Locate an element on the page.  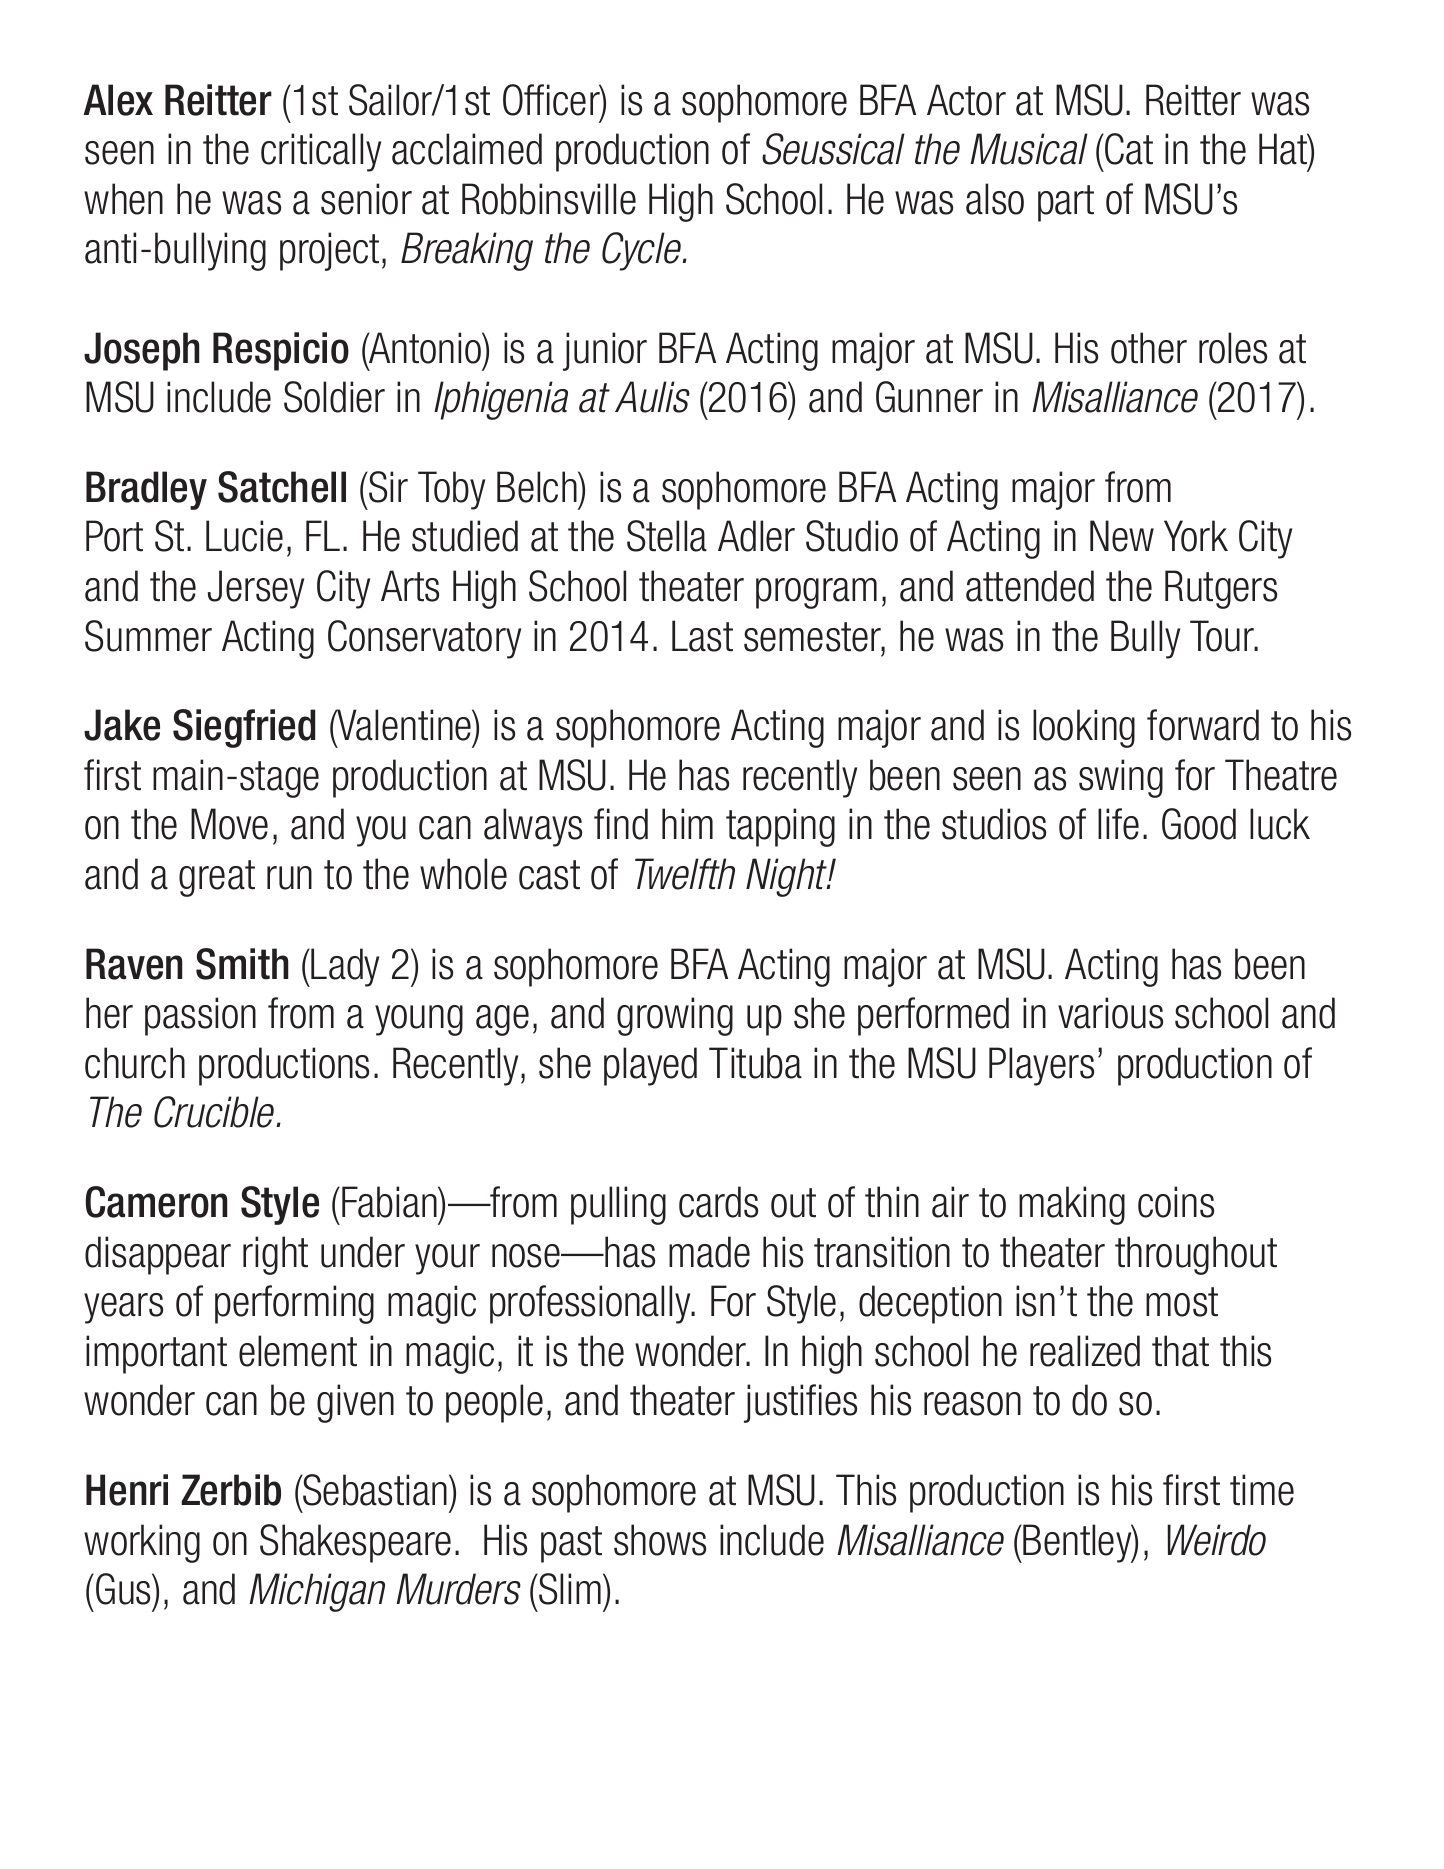
Cat is located at coordinates (1128, 149).
